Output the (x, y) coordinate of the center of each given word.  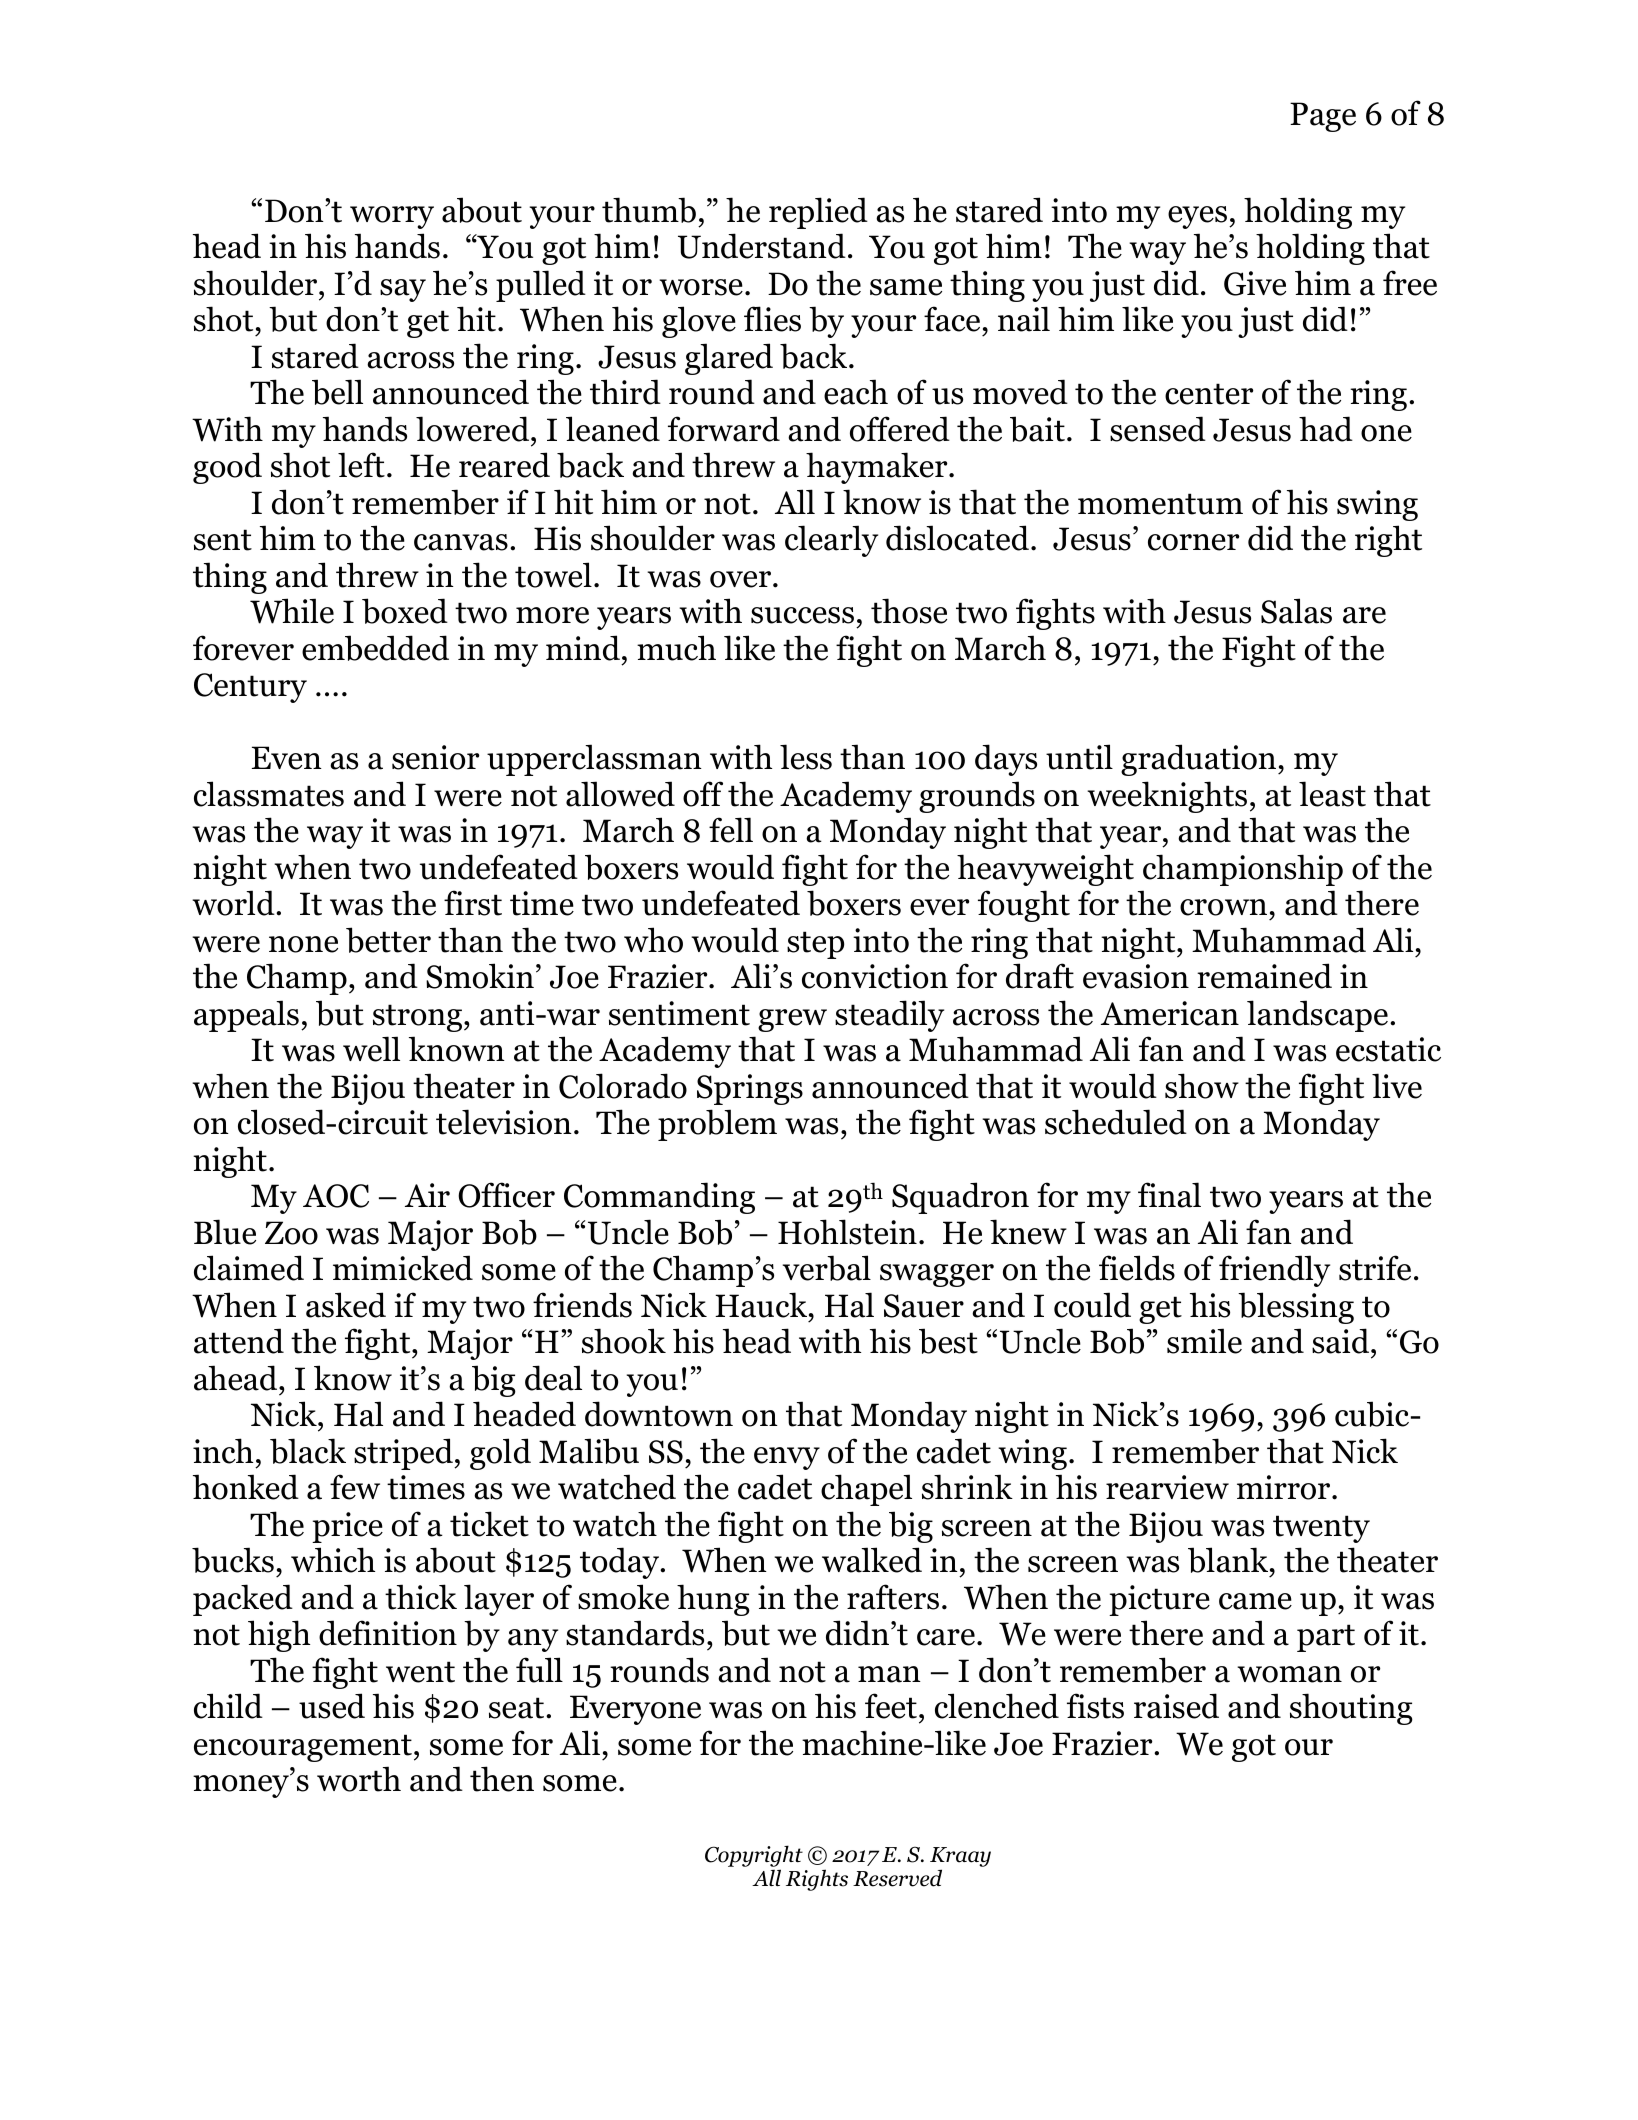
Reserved (897, 1878)
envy (787, 1458)
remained (1264, 976)
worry (392, 217)
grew (792, 1020)
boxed (405, 611)
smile (1204, 1341)
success (802, 615)
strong (419, 1018)
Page (1323, 117)
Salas (1296, 611)
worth (359, 1779)
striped (404, 1454)
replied (818, 213)
